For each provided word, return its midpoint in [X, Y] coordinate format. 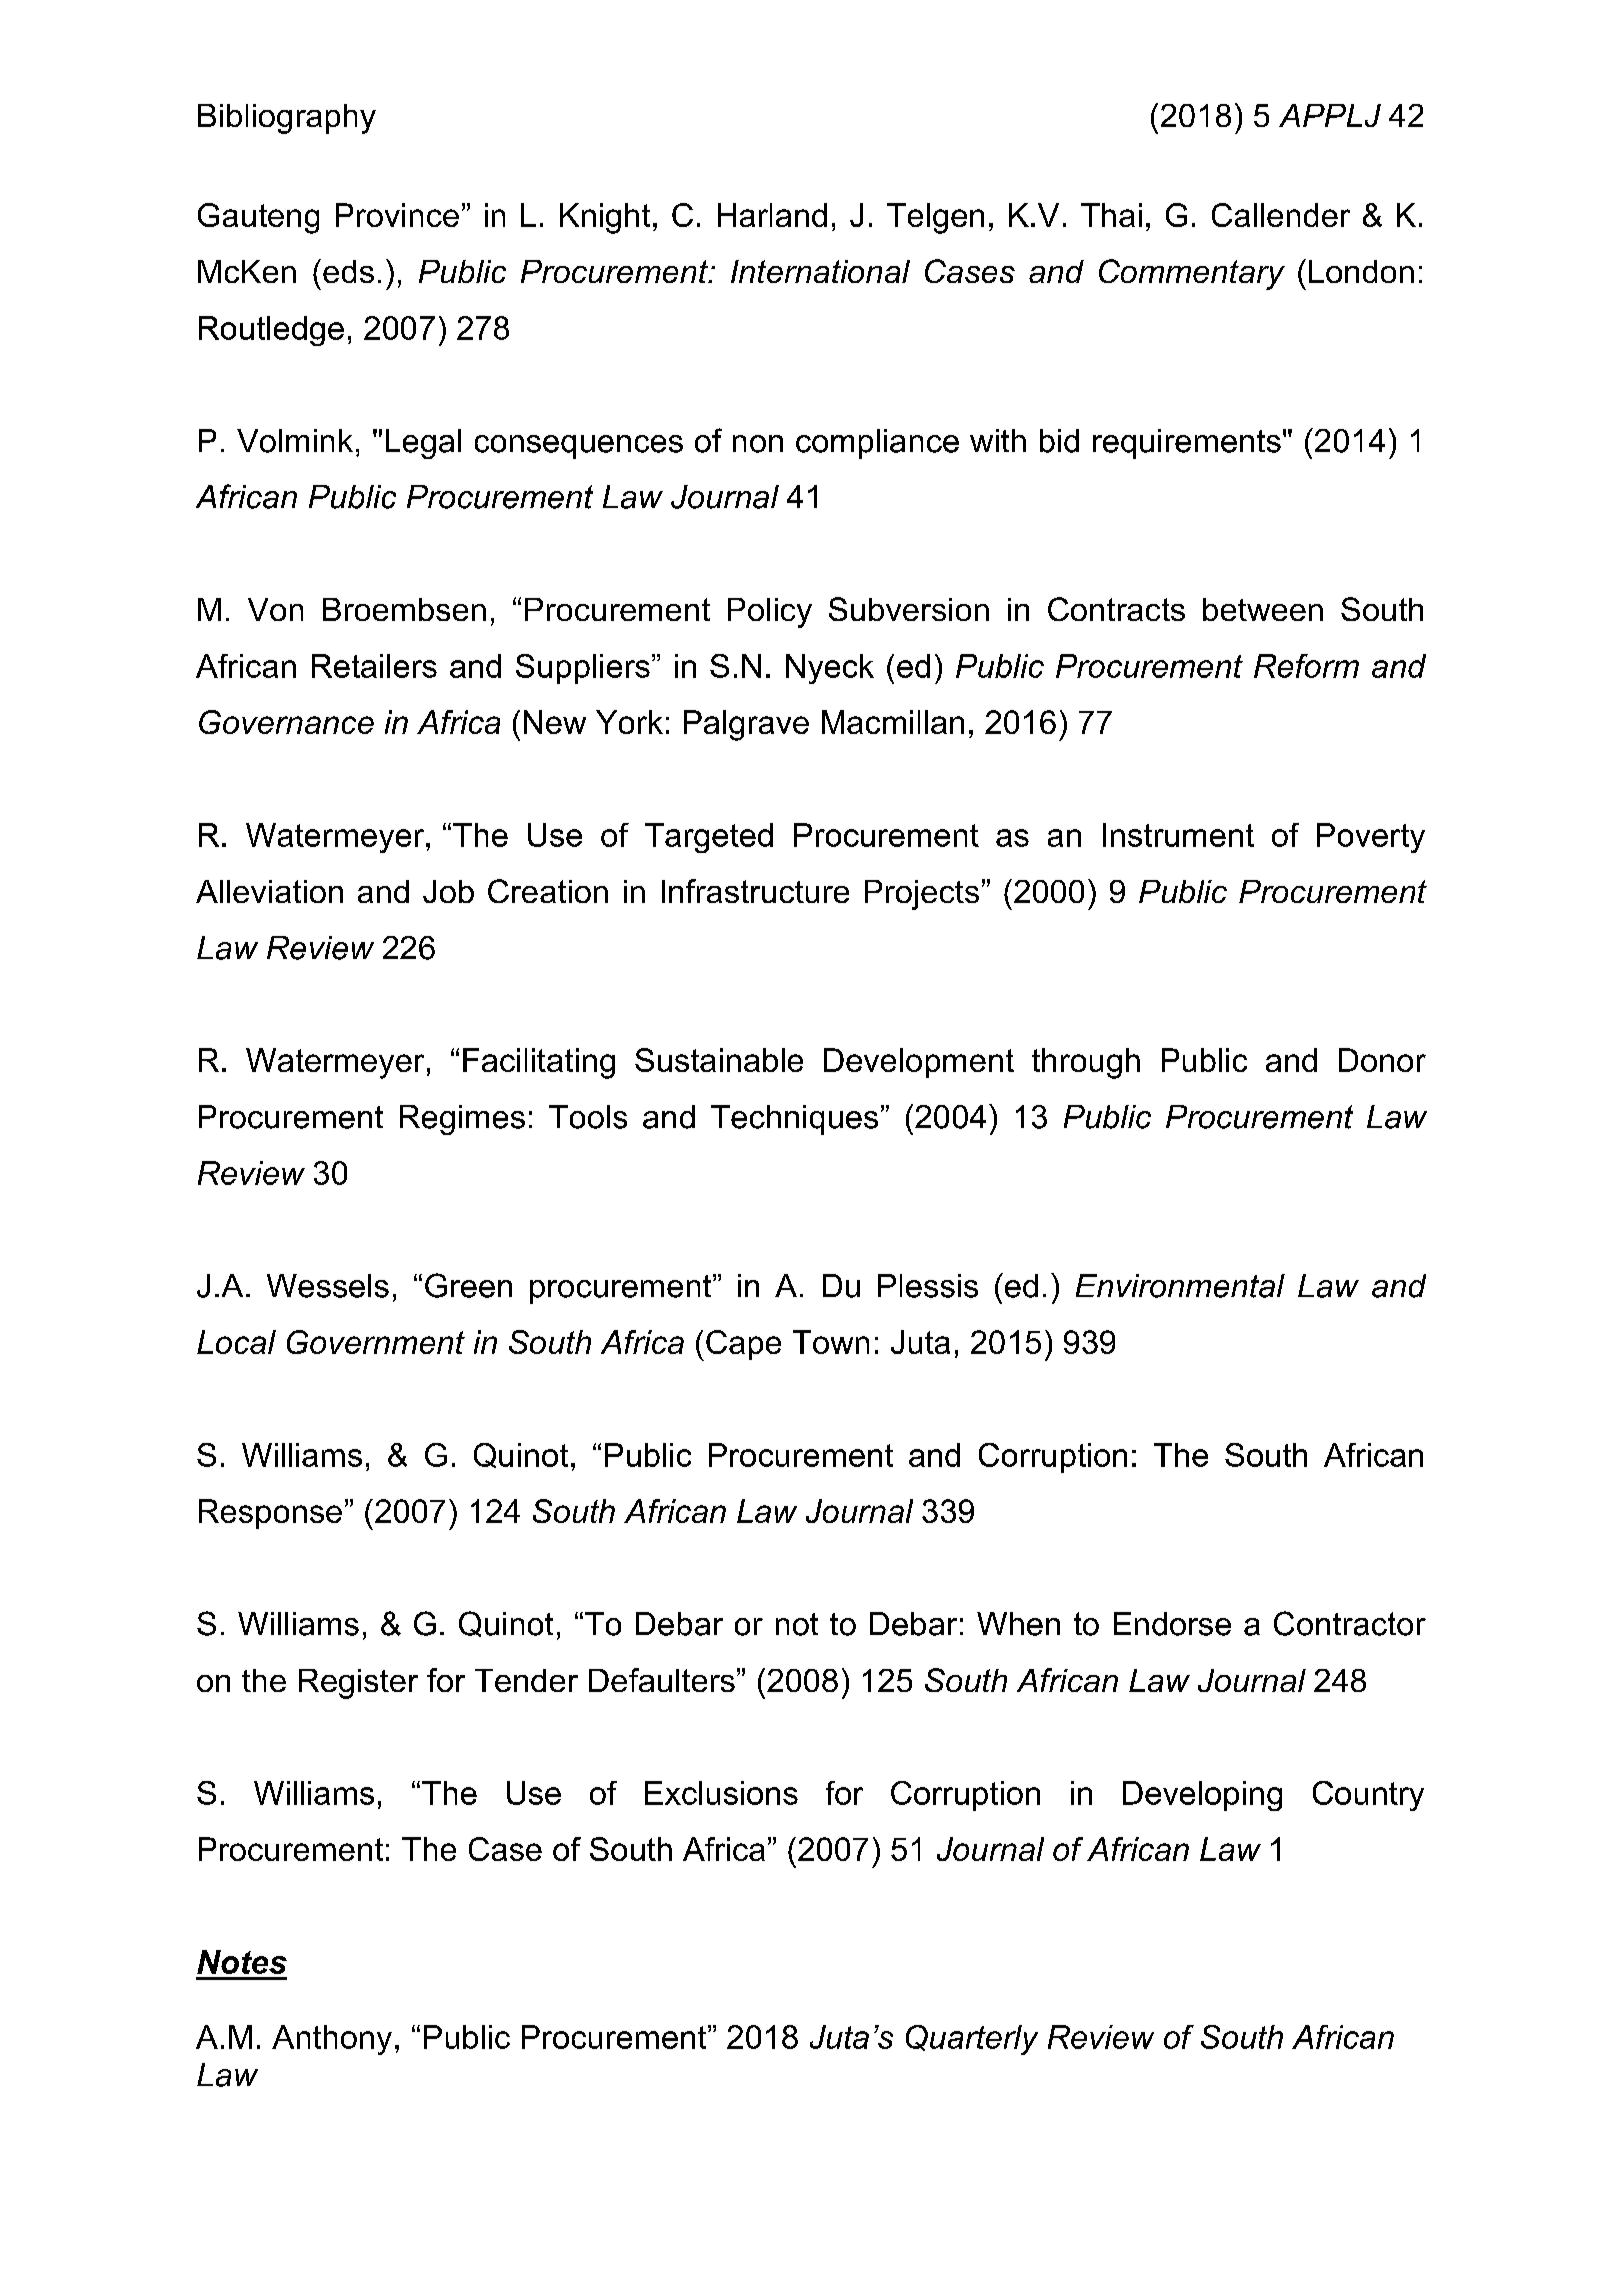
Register [358, 1684]
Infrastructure [755, 891]
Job [448, 891]
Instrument [1178, 835]
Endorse [1172, 1624]
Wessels [328, 1286]
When [1018, 1624]
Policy [770, 613]
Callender [1281, 215]
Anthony [332, 2040]
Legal [423, 444]
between [1263, 609]
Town [831, 1342]
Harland [772, 215]
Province [397, 215]
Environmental [1180, 1286]
